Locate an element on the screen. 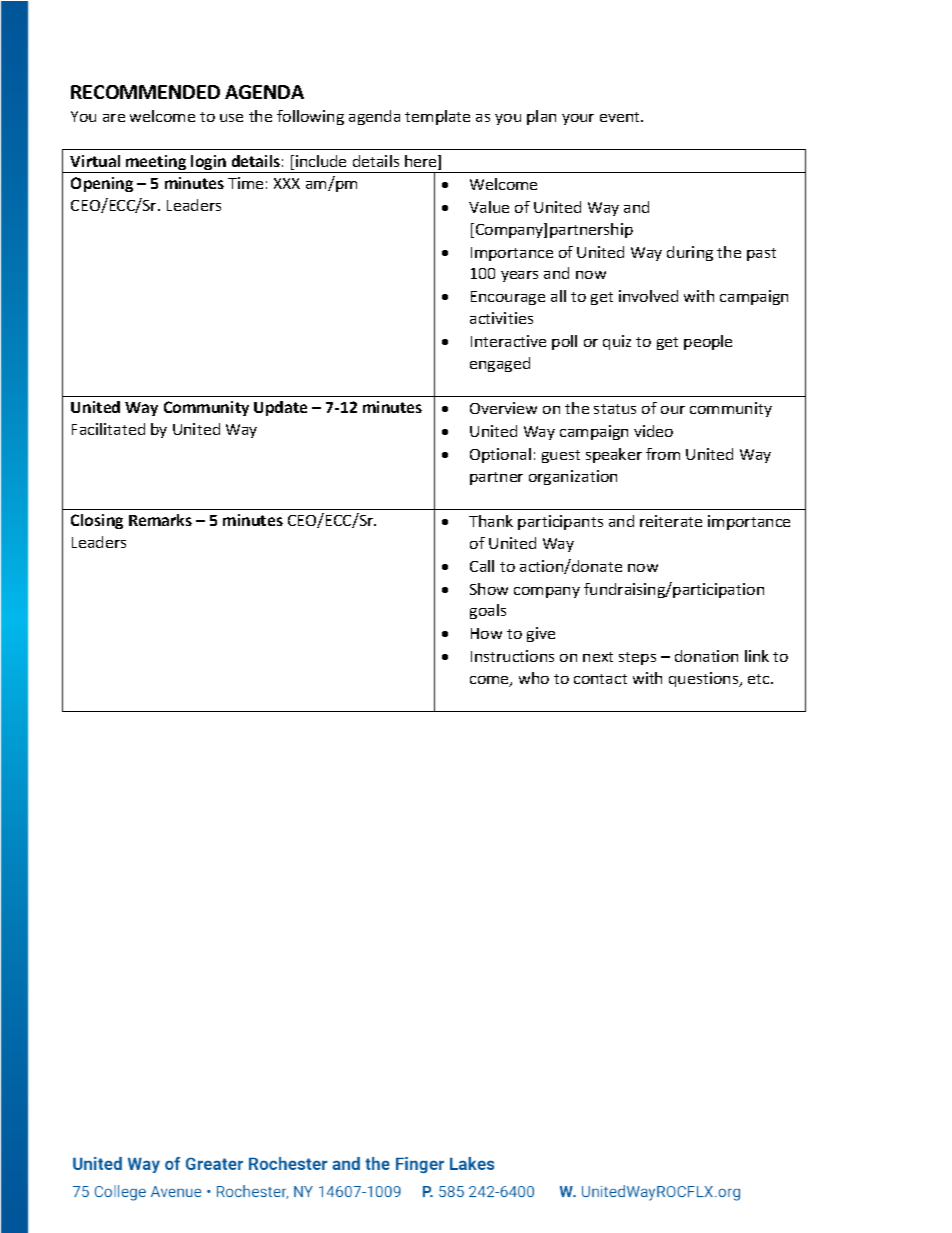 Image resolution: width=952 pixels, height=1233 pixels. donation is located at coordinates (706, 656).
